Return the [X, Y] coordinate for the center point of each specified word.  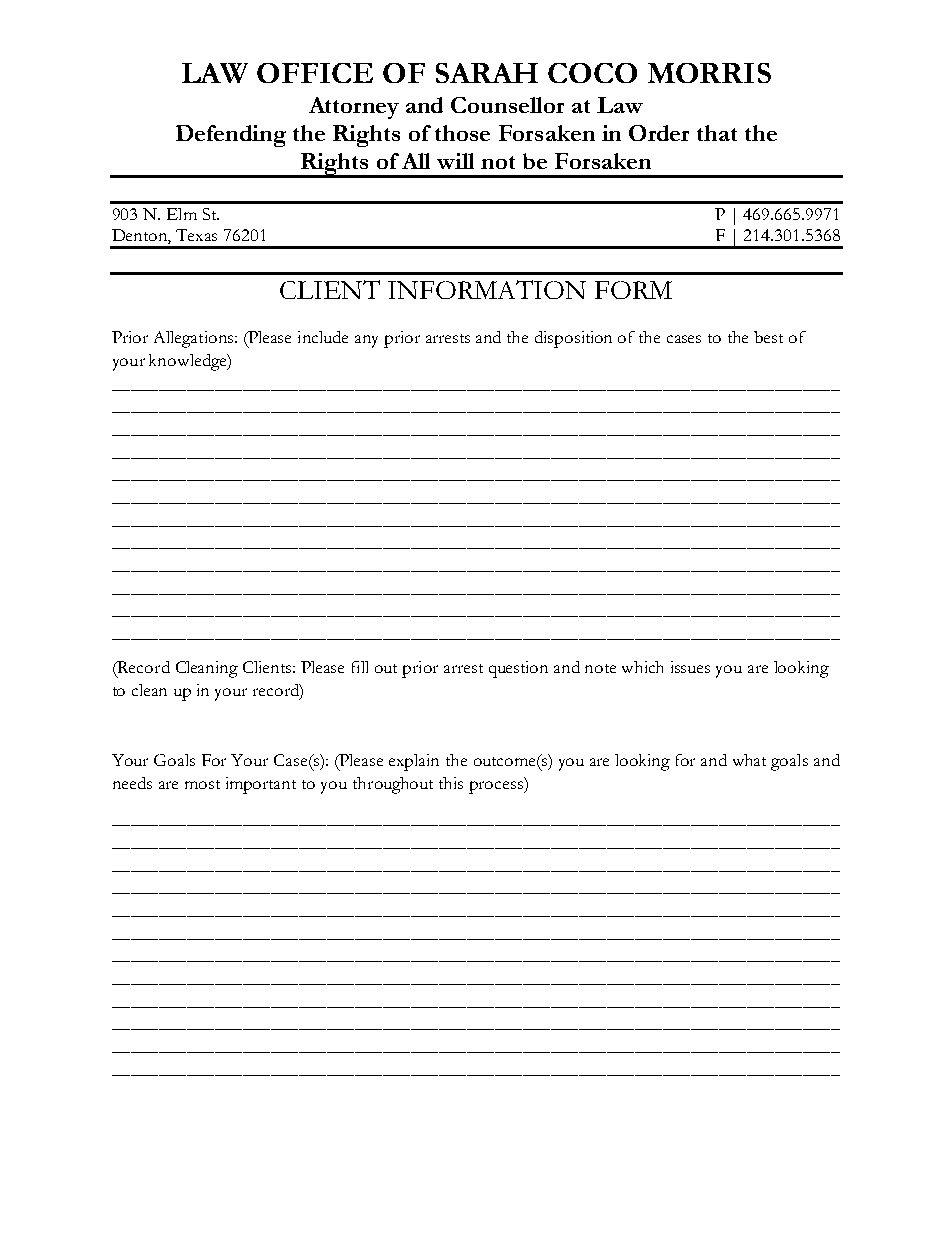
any [366, 341]
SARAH [487, 73]
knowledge [189, 362]
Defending [231, 136]
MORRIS [709, 73]
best [768, 337]
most [202, 784]
